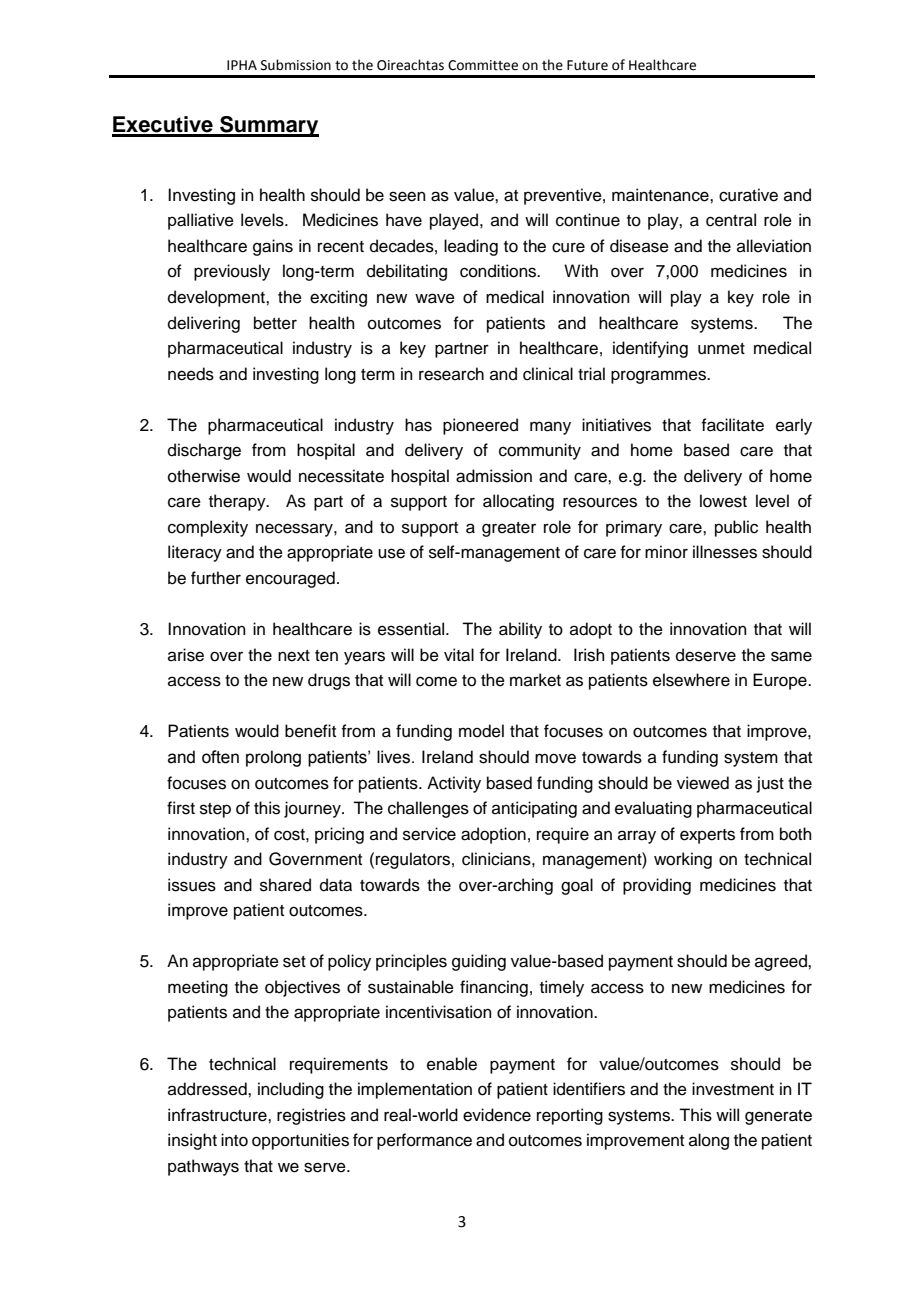 Image resolution: width=924 pixels, height=1308 pixels. I want to click on ability, so click(520, 630).
